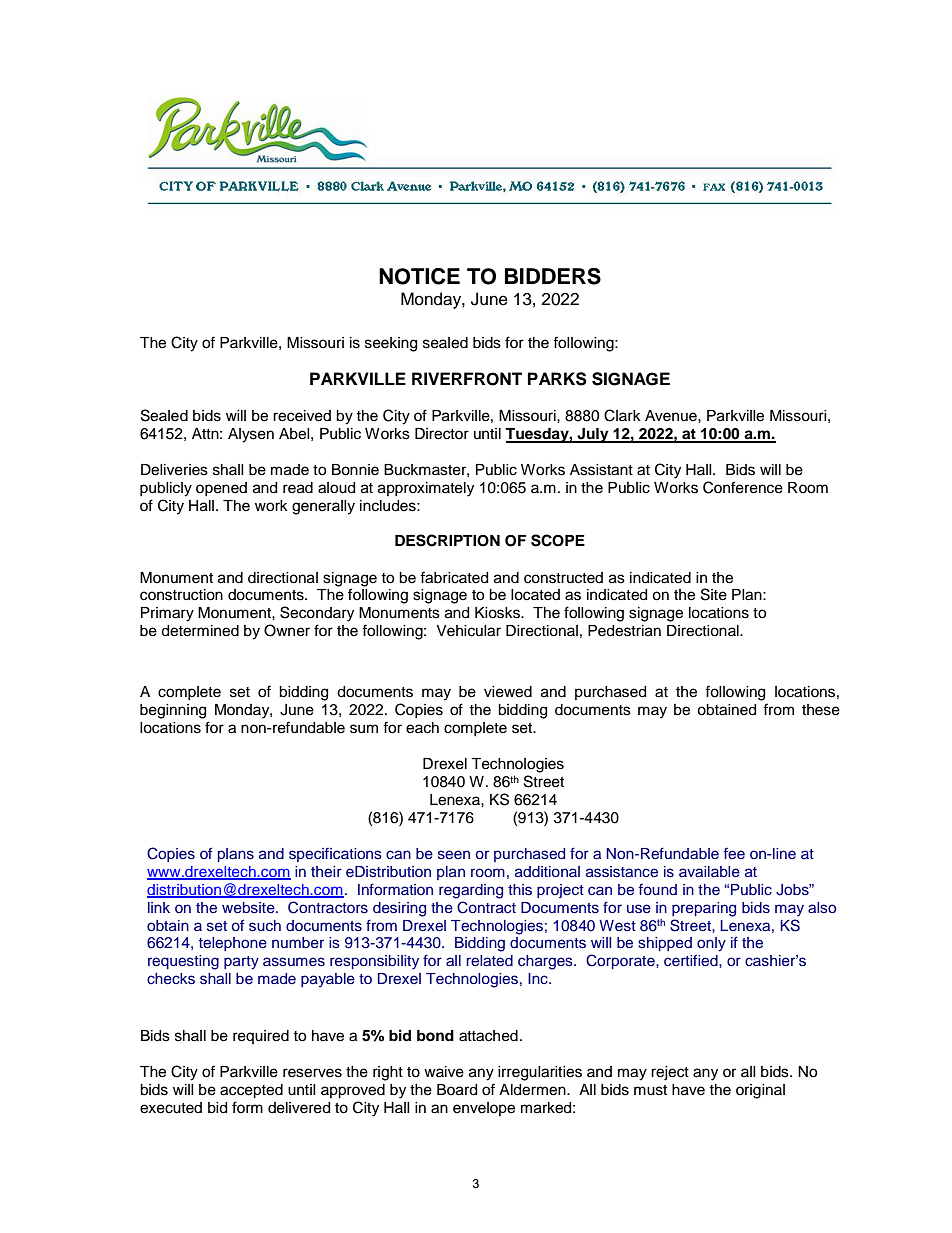  Describe the element at coordinates (821, 710) in the document. I see `these` at that location.
